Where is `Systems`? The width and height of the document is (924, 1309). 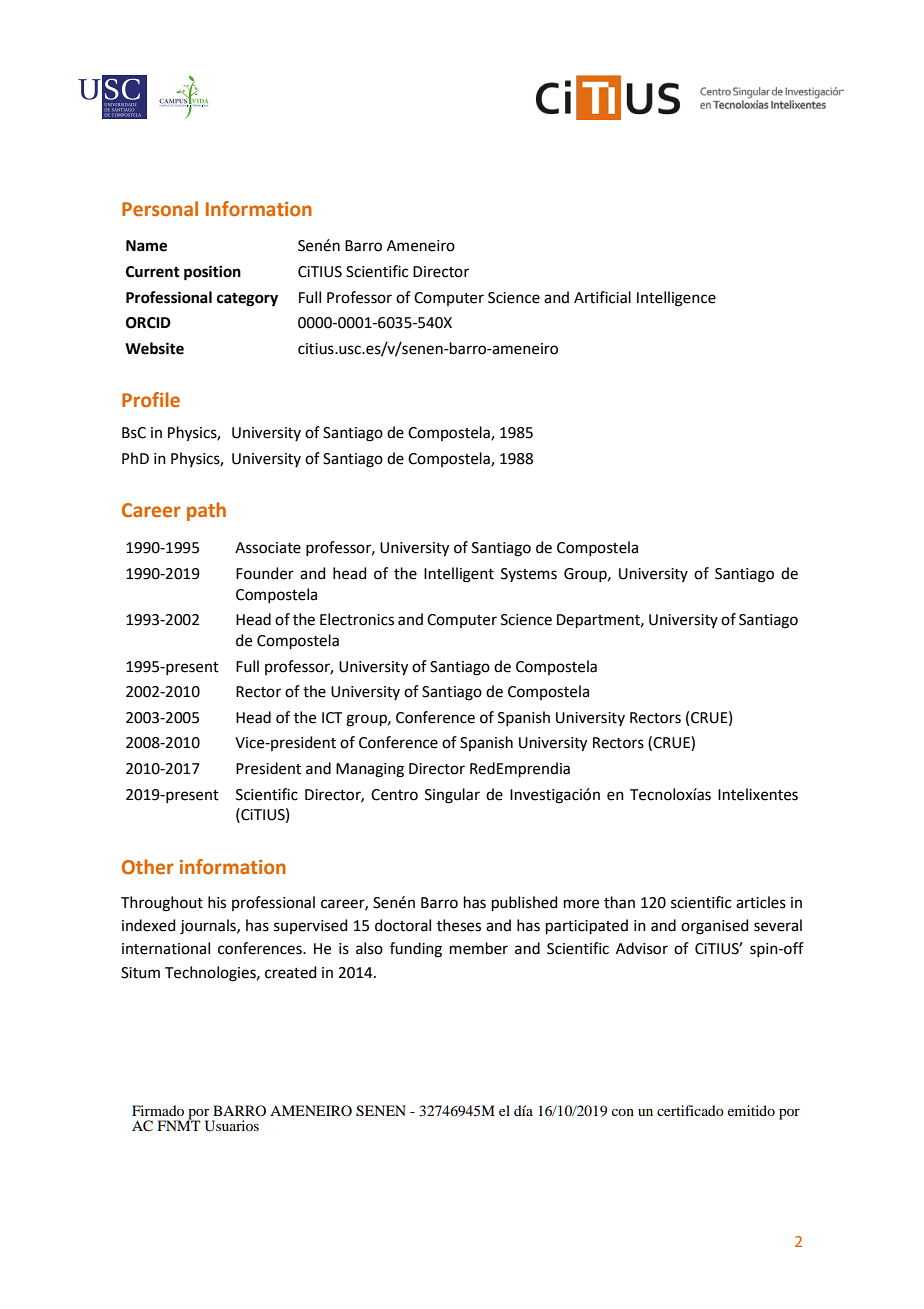 Systems is located at coordinates (529, 575).
